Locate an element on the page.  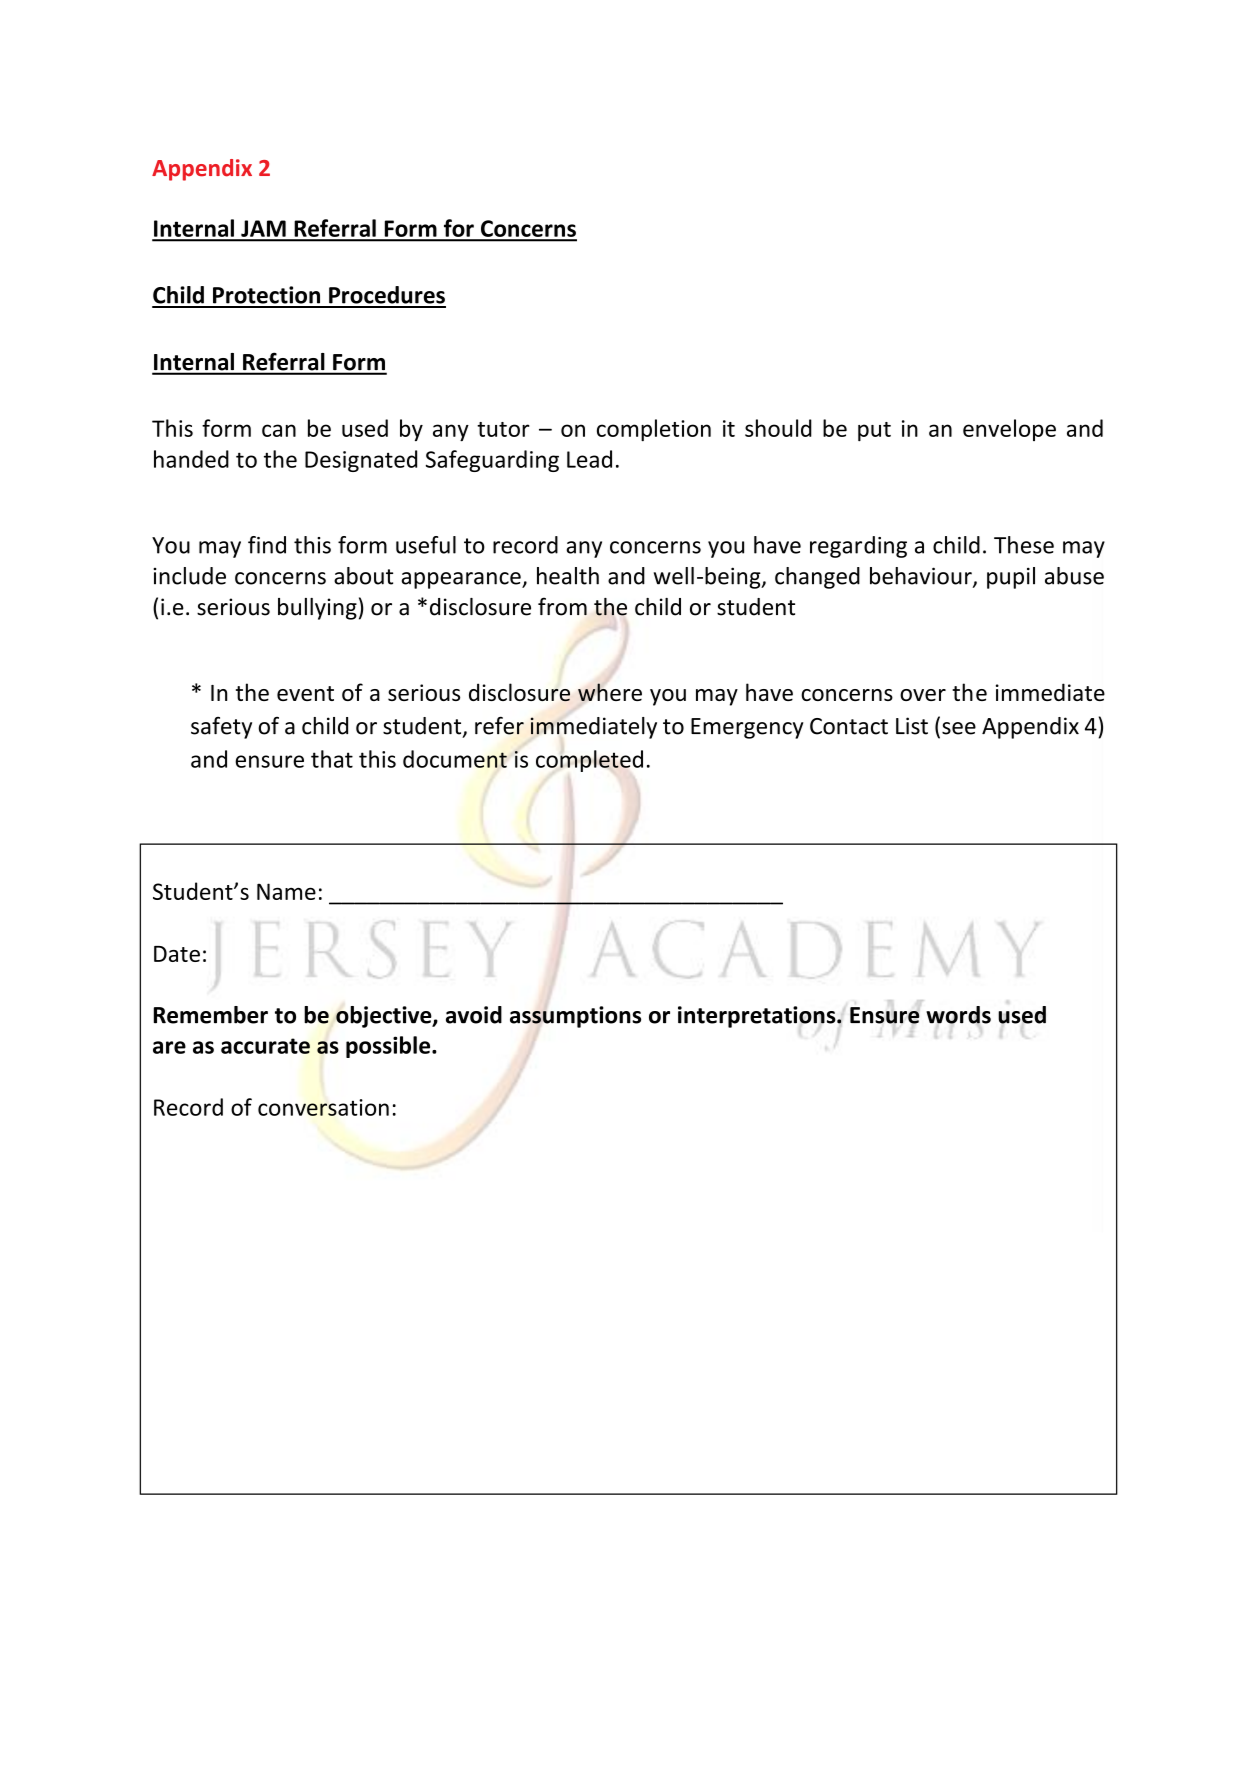
Name is located at coordinates (286, 891).
